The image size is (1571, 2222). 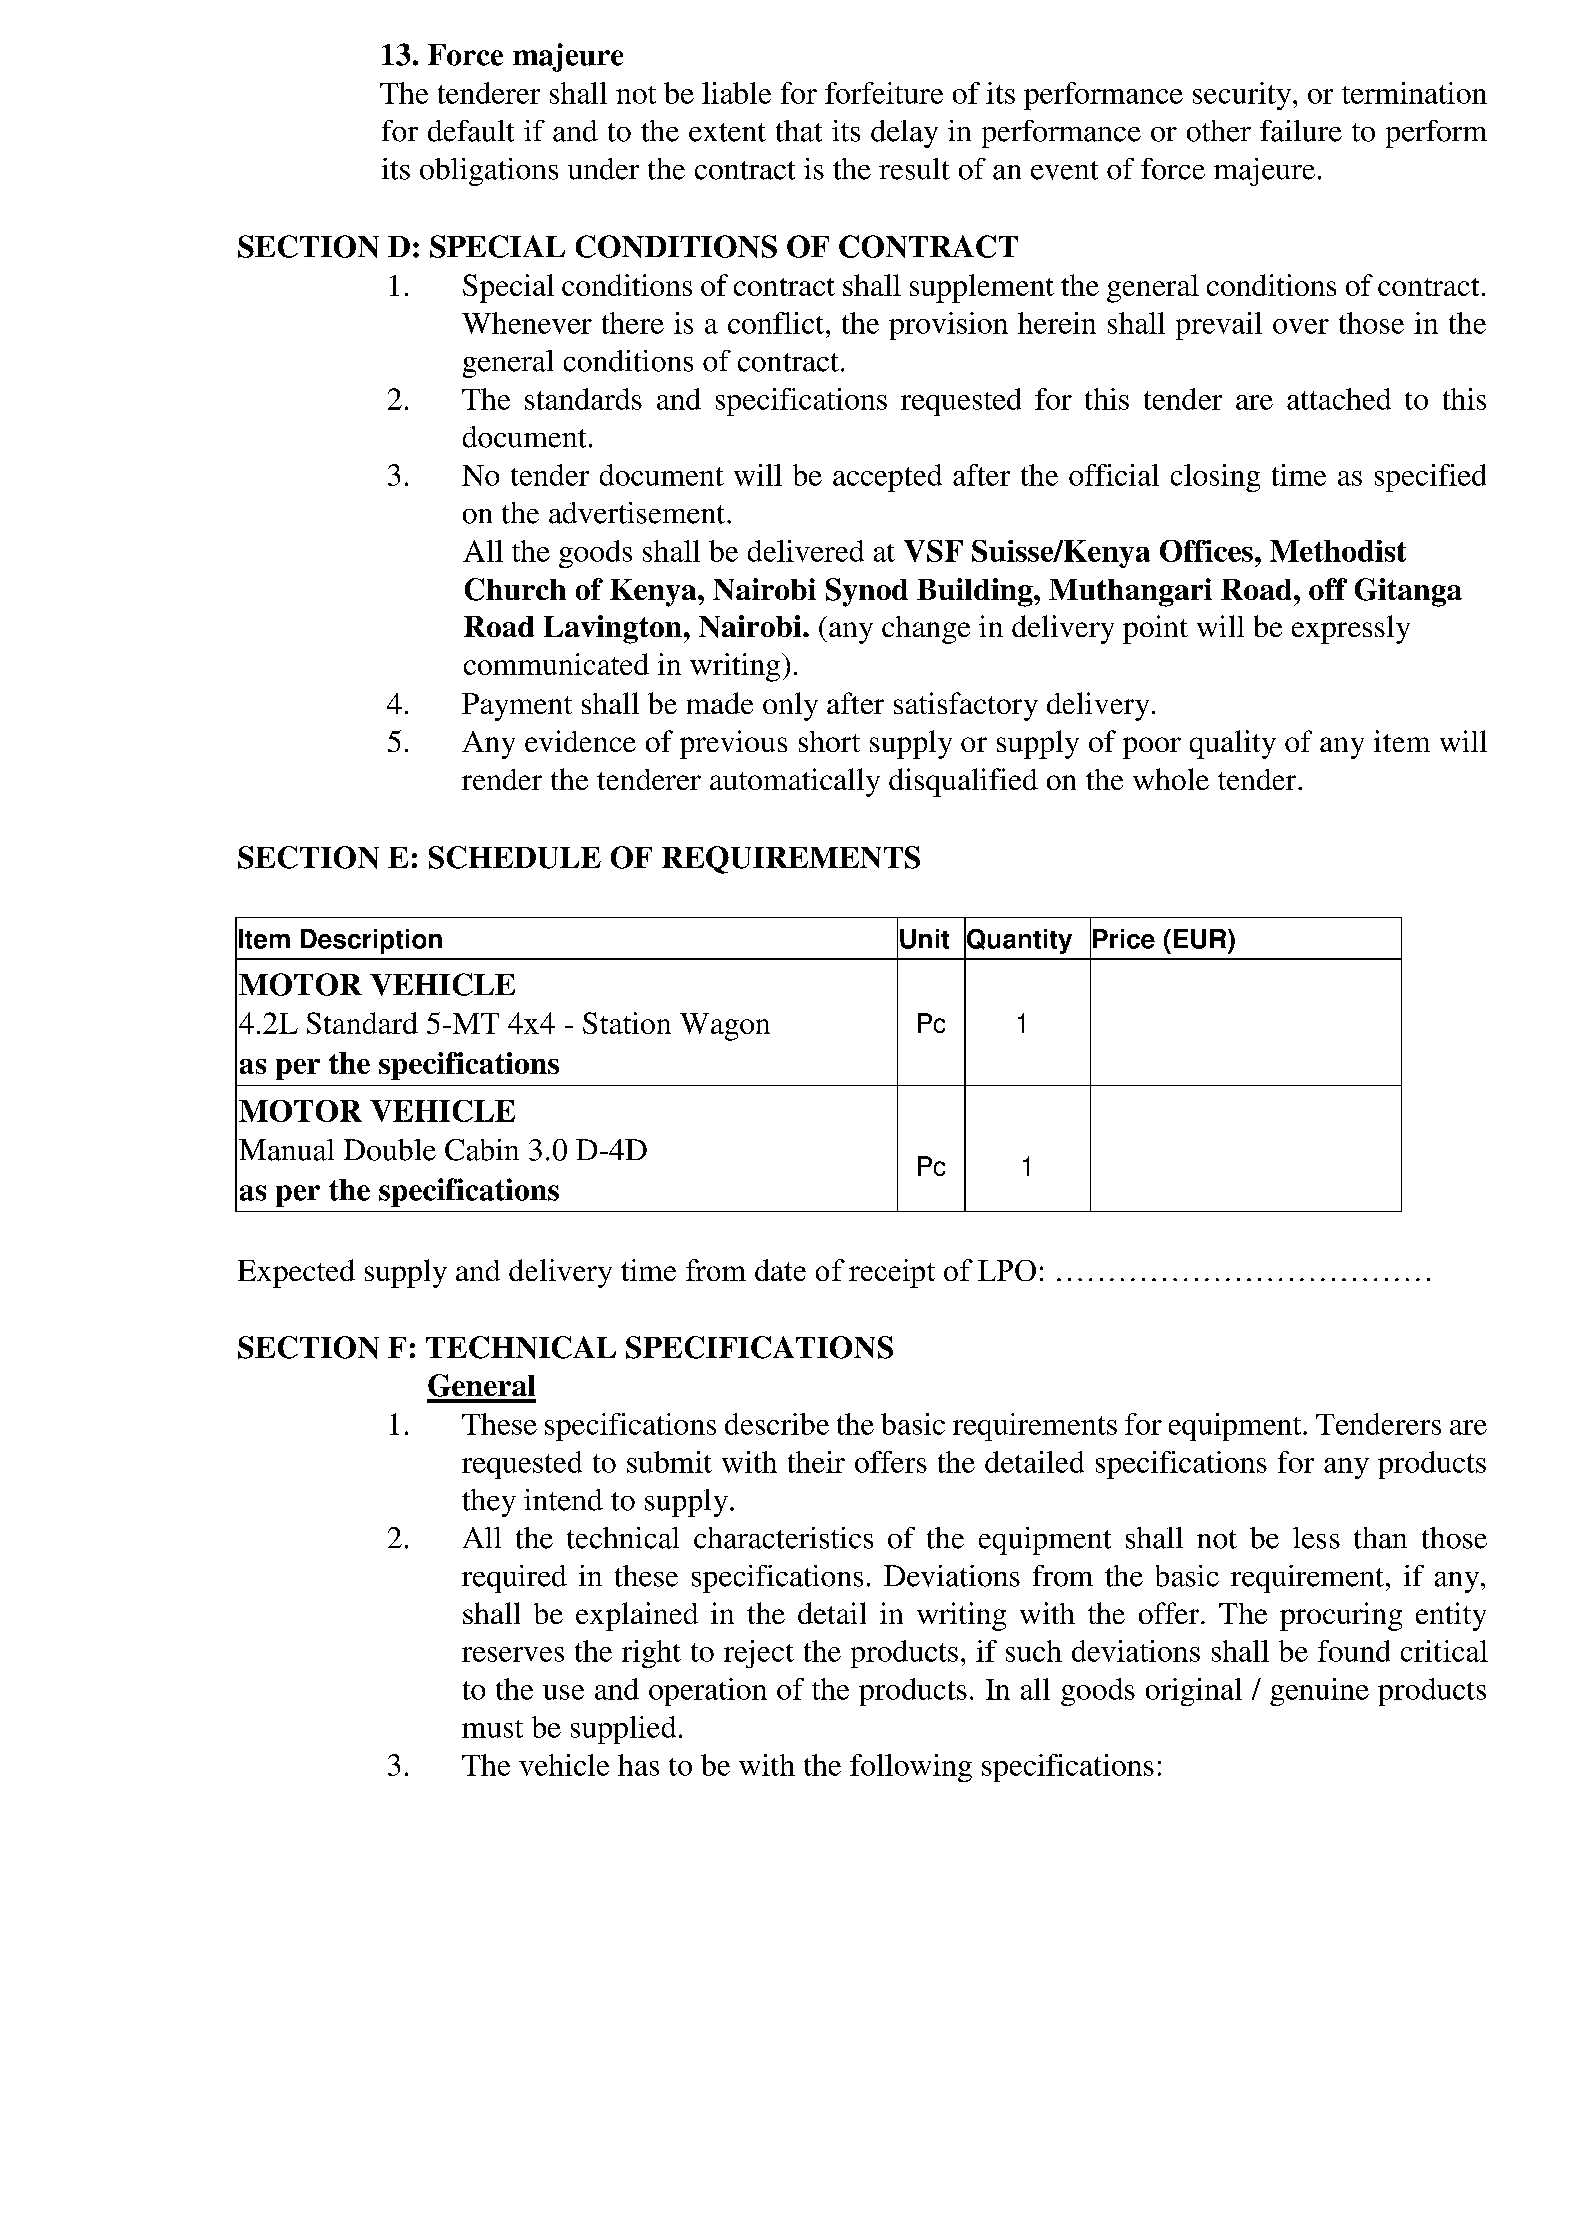 What do you see at coordinates (371, 941) in the image?
I see `Description` at bounding box center [371, 941].
